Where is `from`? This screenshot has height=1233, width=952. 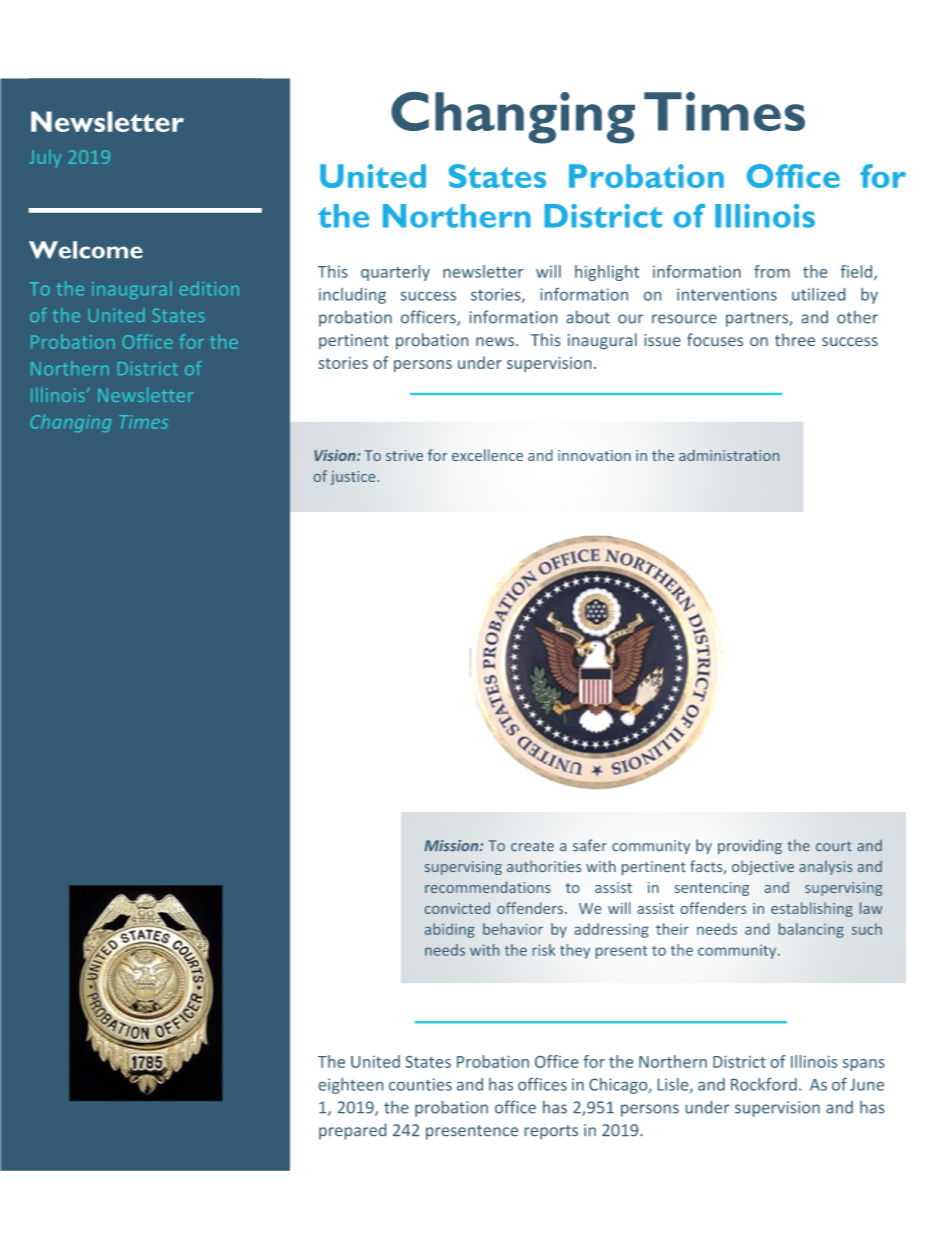 from is located at coordinates (772, 271).
